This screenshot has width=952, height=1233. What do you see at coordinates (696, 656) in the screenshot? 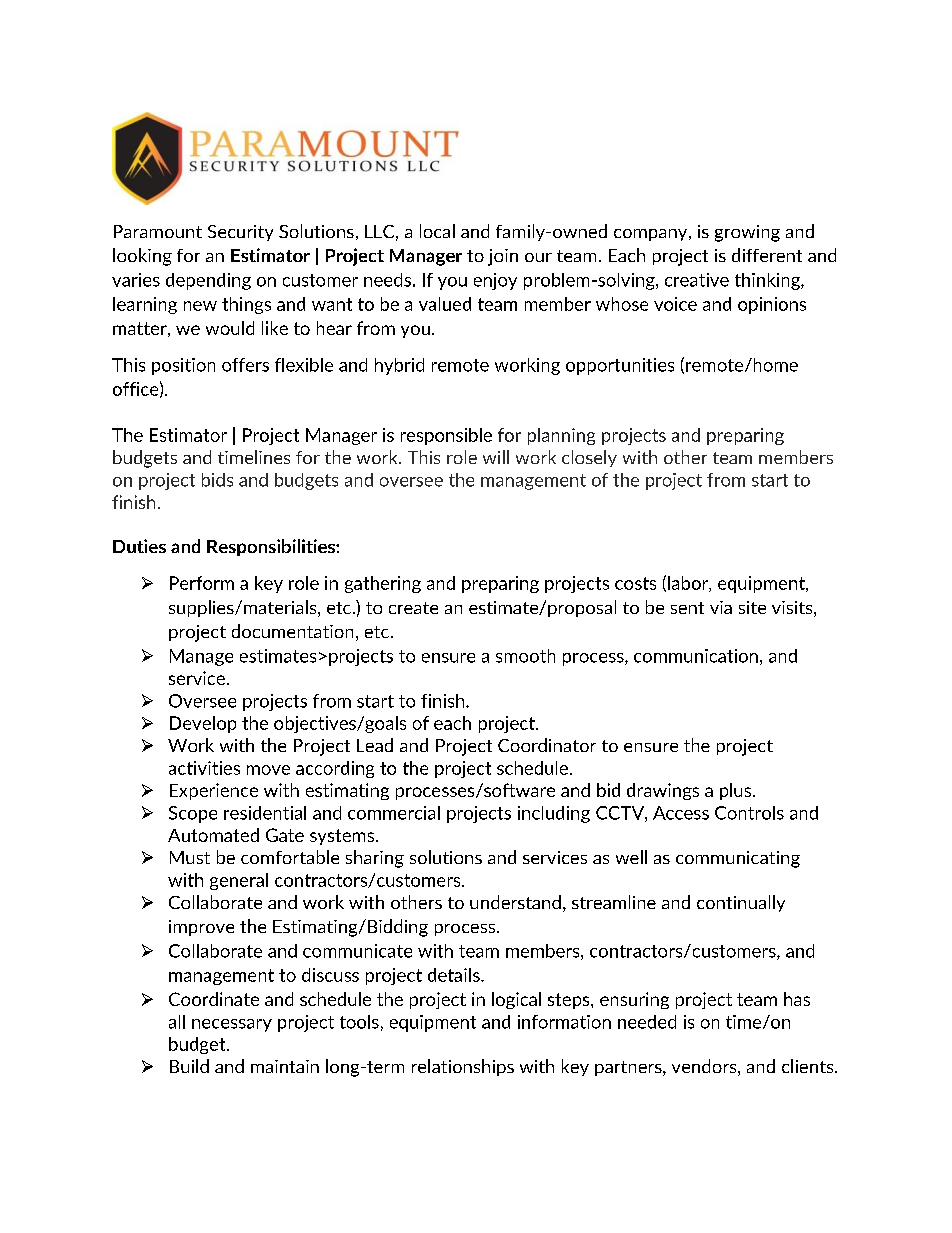
I see `communication` at bounding box center [696, 656].
